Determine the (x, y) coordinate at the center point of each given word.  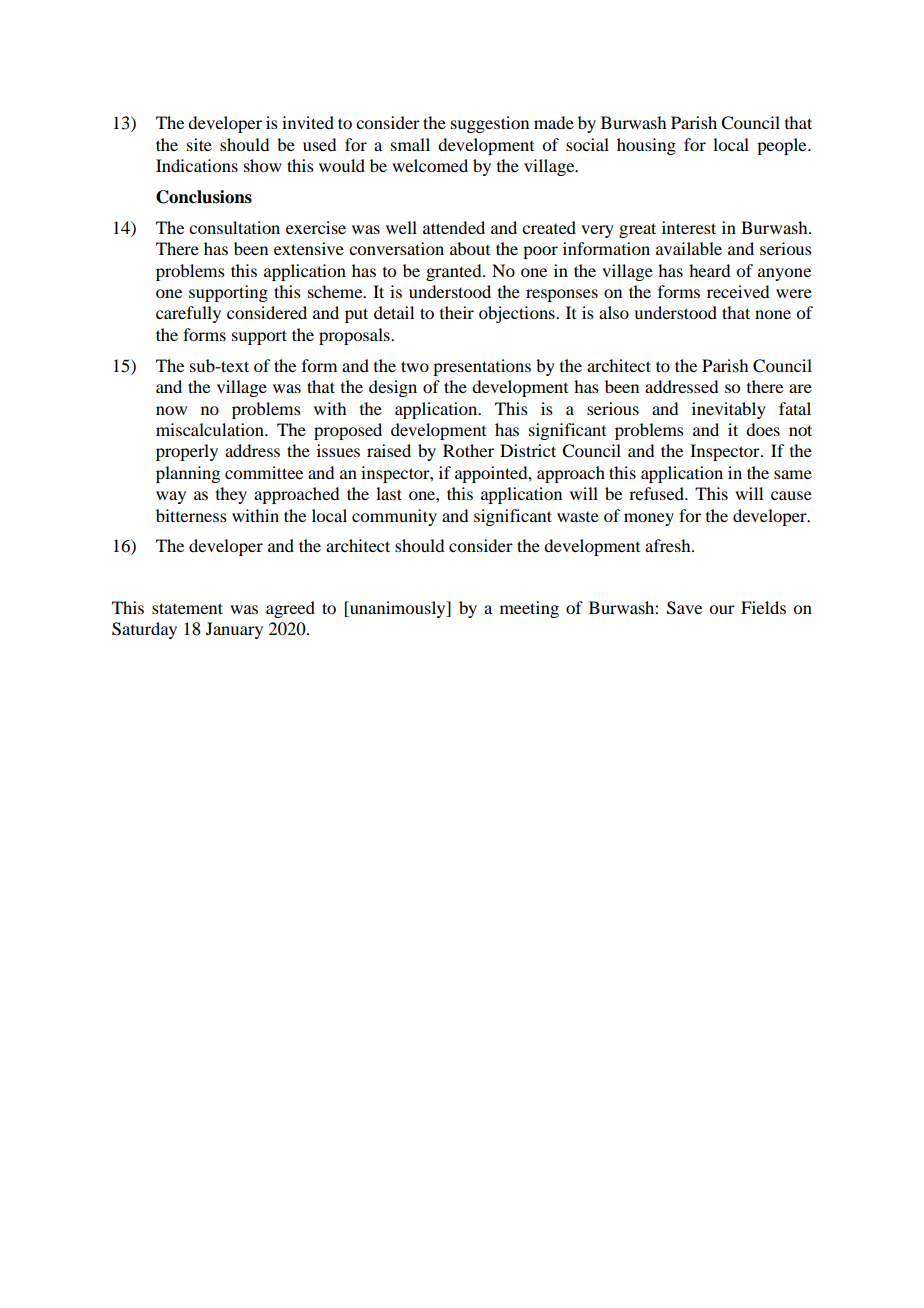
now (171, 410)
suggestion (490, 124)
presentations (482, 367)
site (199, 144)
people (783, 146)
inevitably (729, 410)
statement (187, 608)
